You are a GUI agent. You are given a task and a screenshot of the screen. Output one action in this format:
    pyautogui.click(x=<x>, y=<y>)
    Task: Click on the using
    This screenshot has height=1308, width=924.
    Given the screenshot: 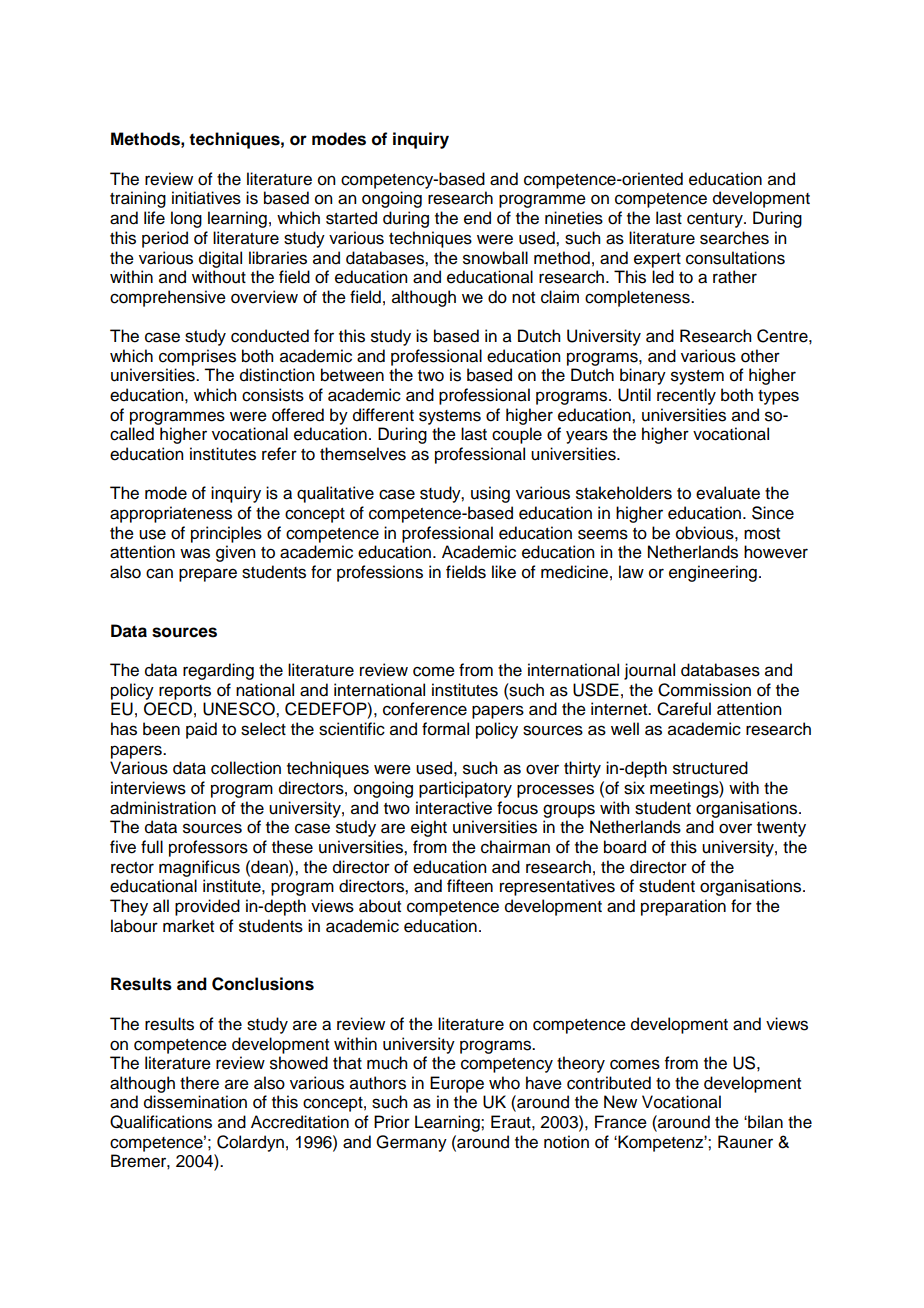 What is the action you would take?
    pyautogui.click(x=490, y=494)
